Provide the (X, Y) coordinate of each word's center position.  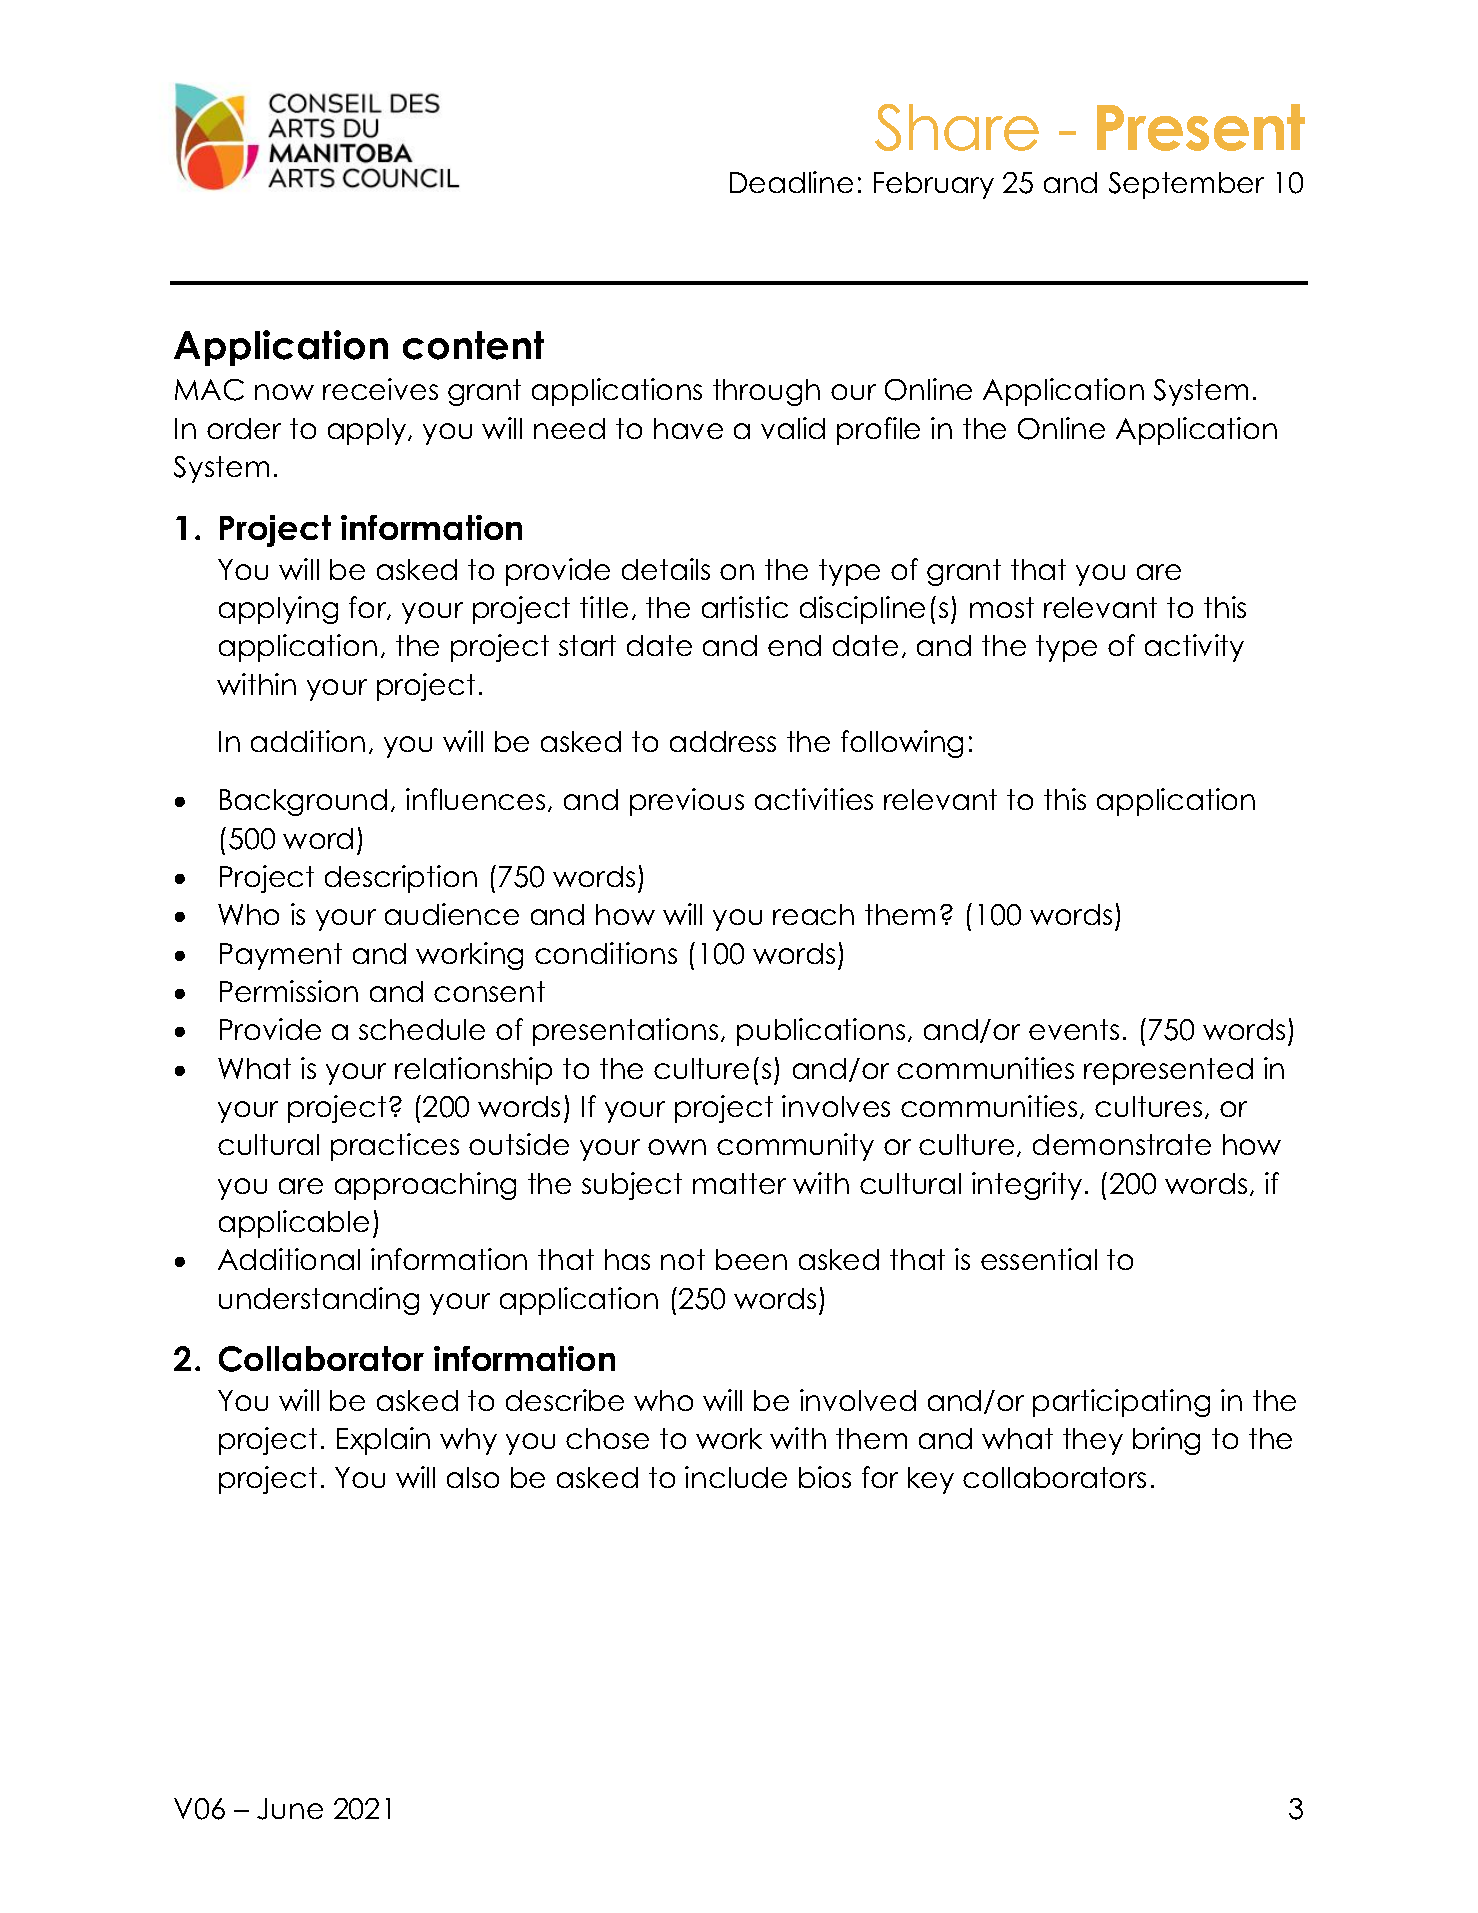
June (290, 1809)
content (473, 345)
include (736, 1477)
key (931, 1480)
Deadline (791, 182)
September (1186, 185)
